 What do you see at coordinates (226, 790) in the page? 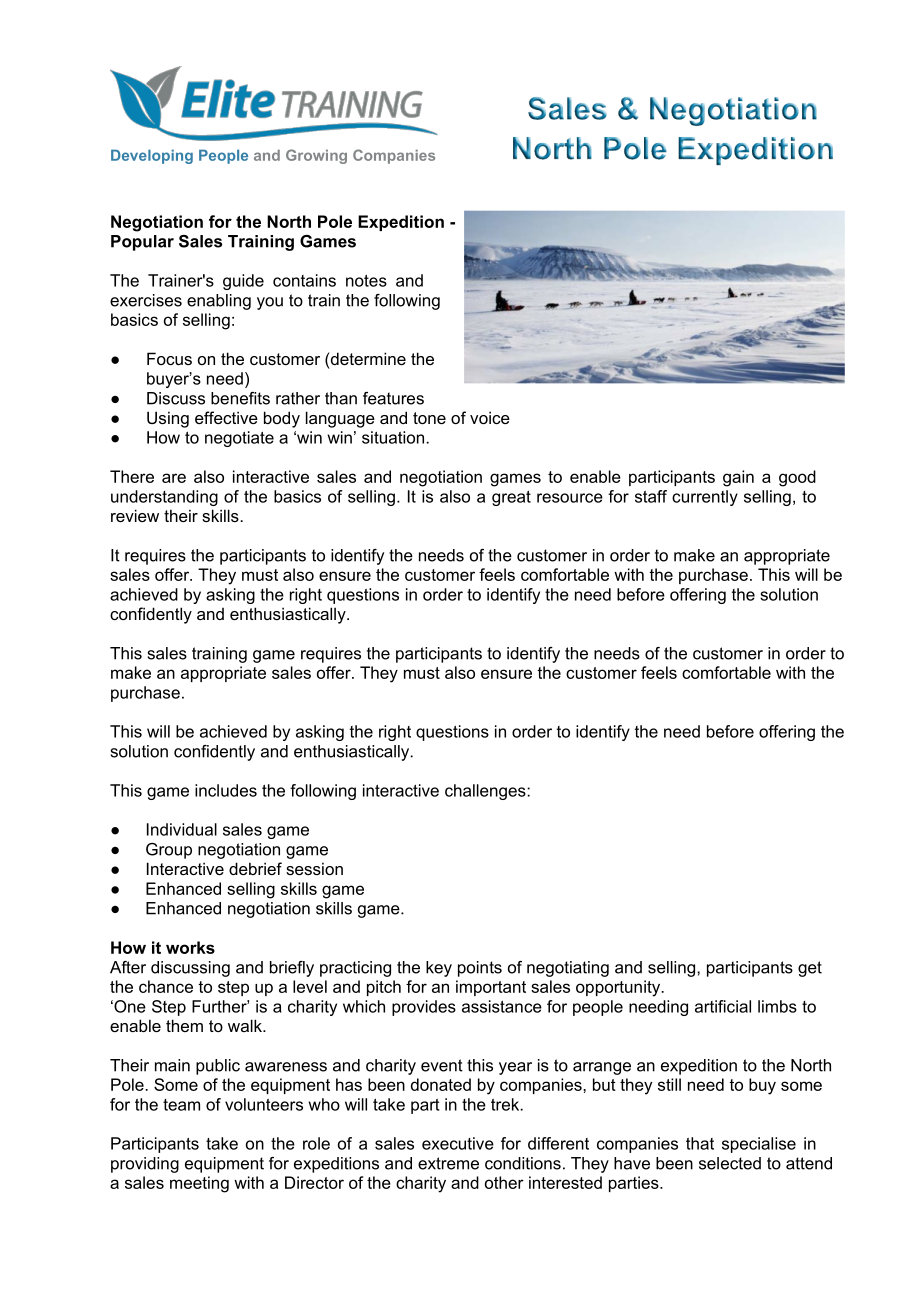
I see `includes` at bounding box center [226, 790].
